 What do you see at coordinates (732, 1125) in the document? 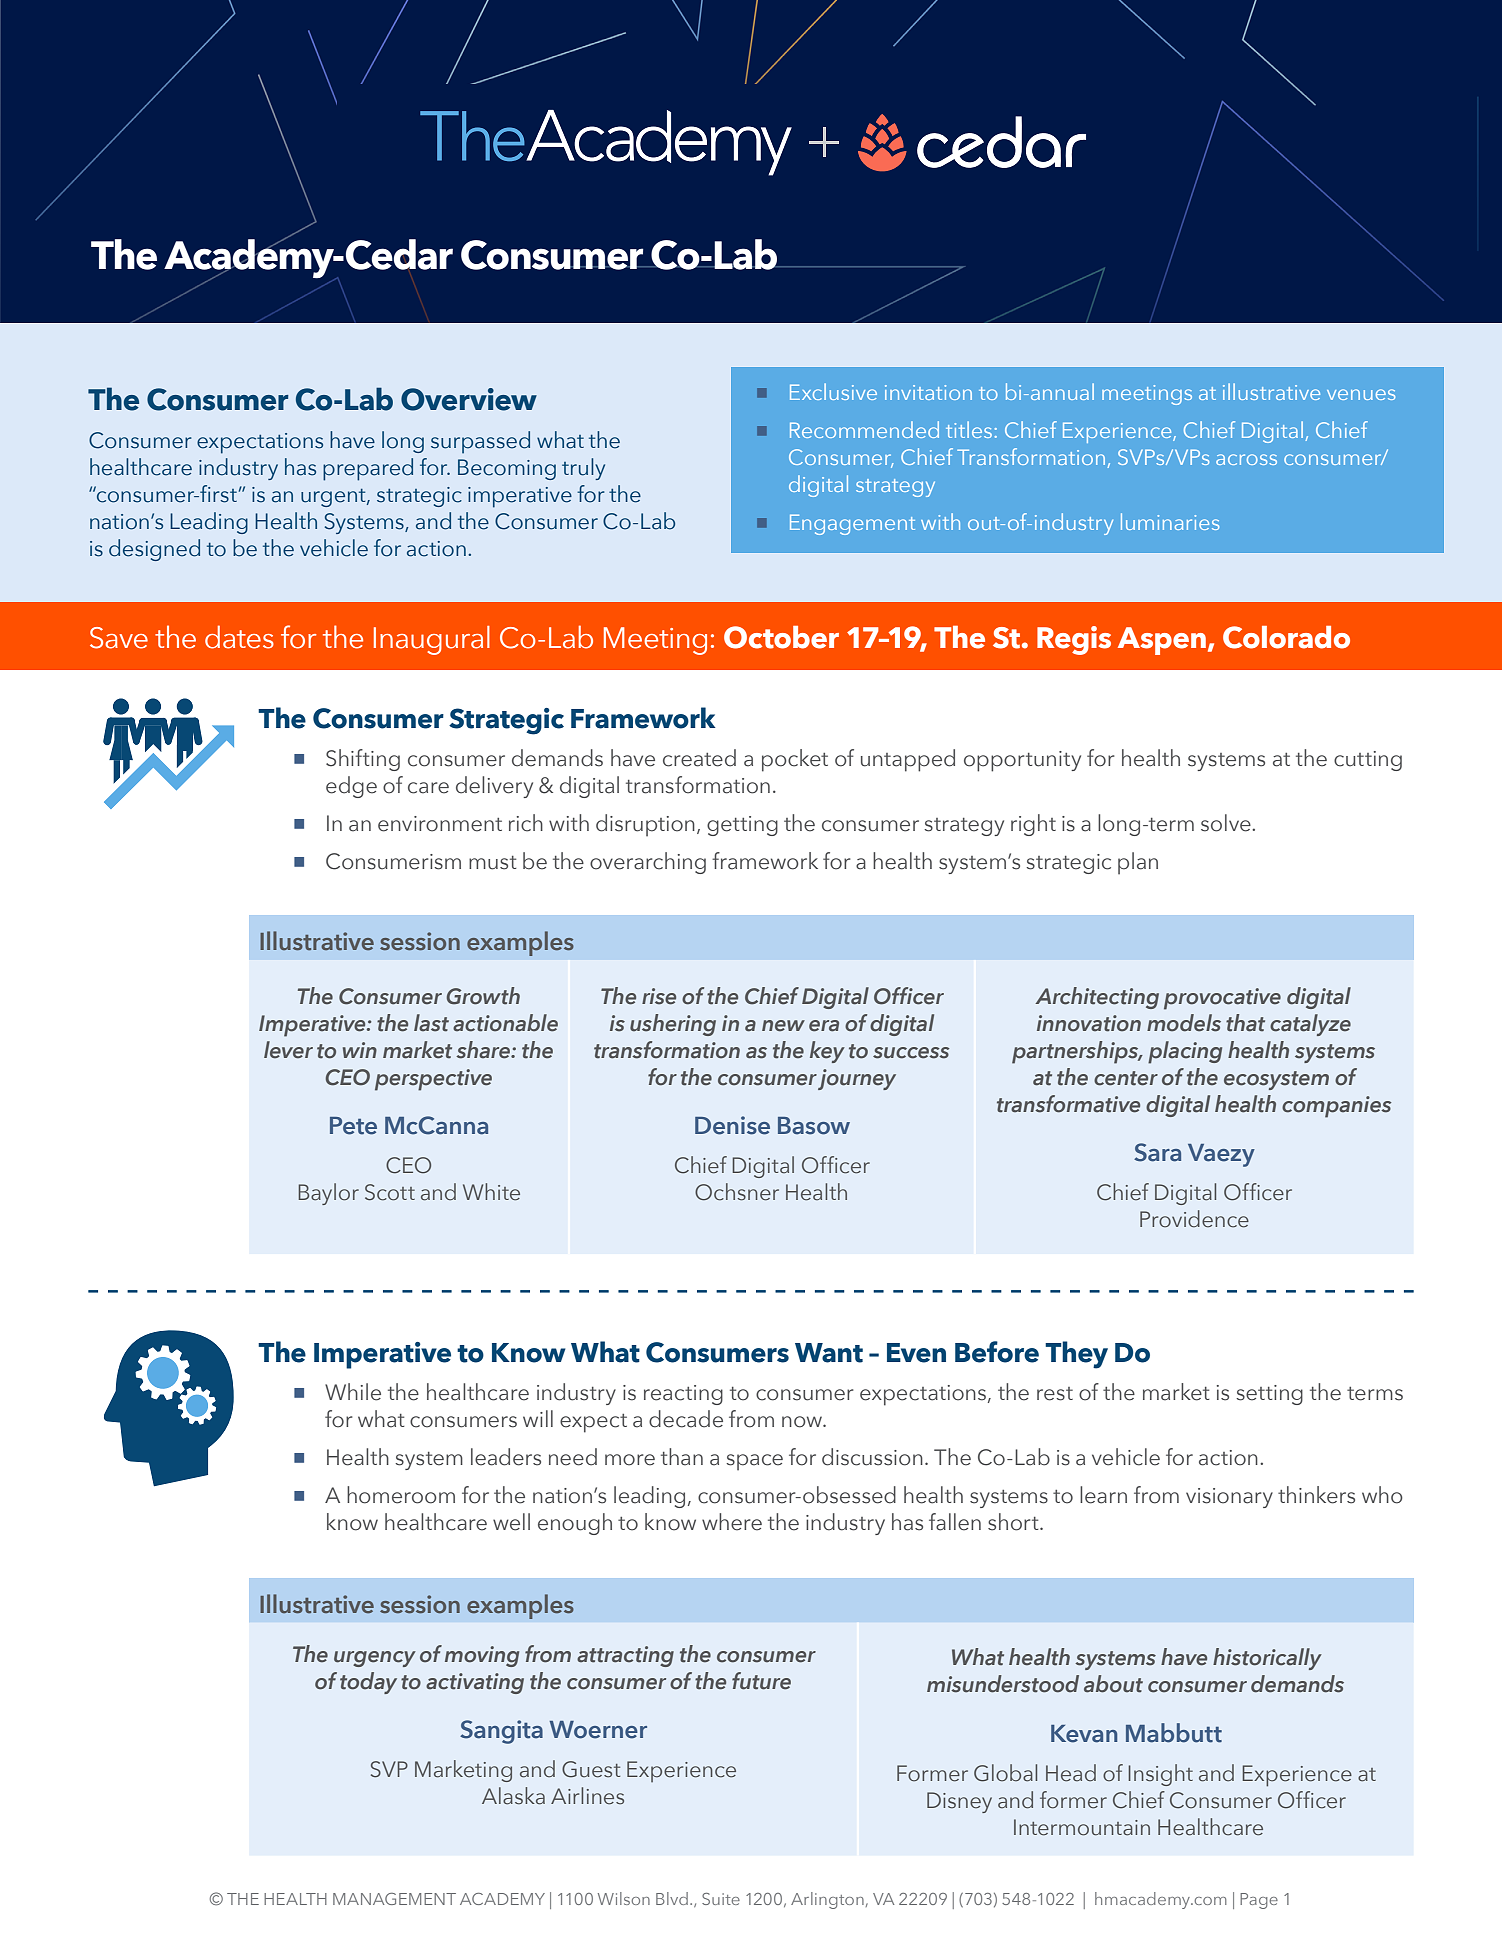
I see `Denise` at bounding box center [732, 1125].
